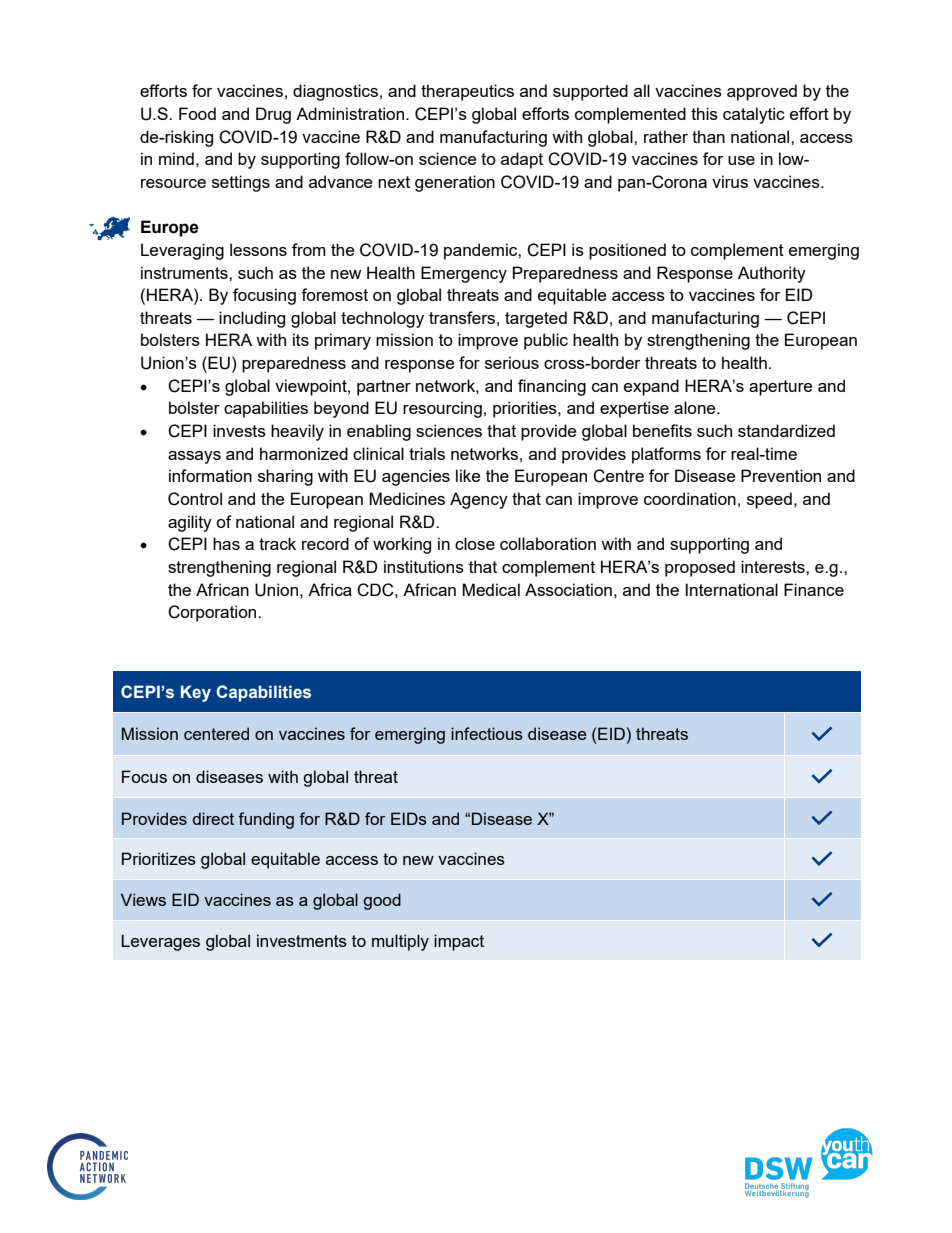 This document has height=1233, width=952. Describe the element at coordinates (522, 160) in the document. I see `adapt` at that location.
